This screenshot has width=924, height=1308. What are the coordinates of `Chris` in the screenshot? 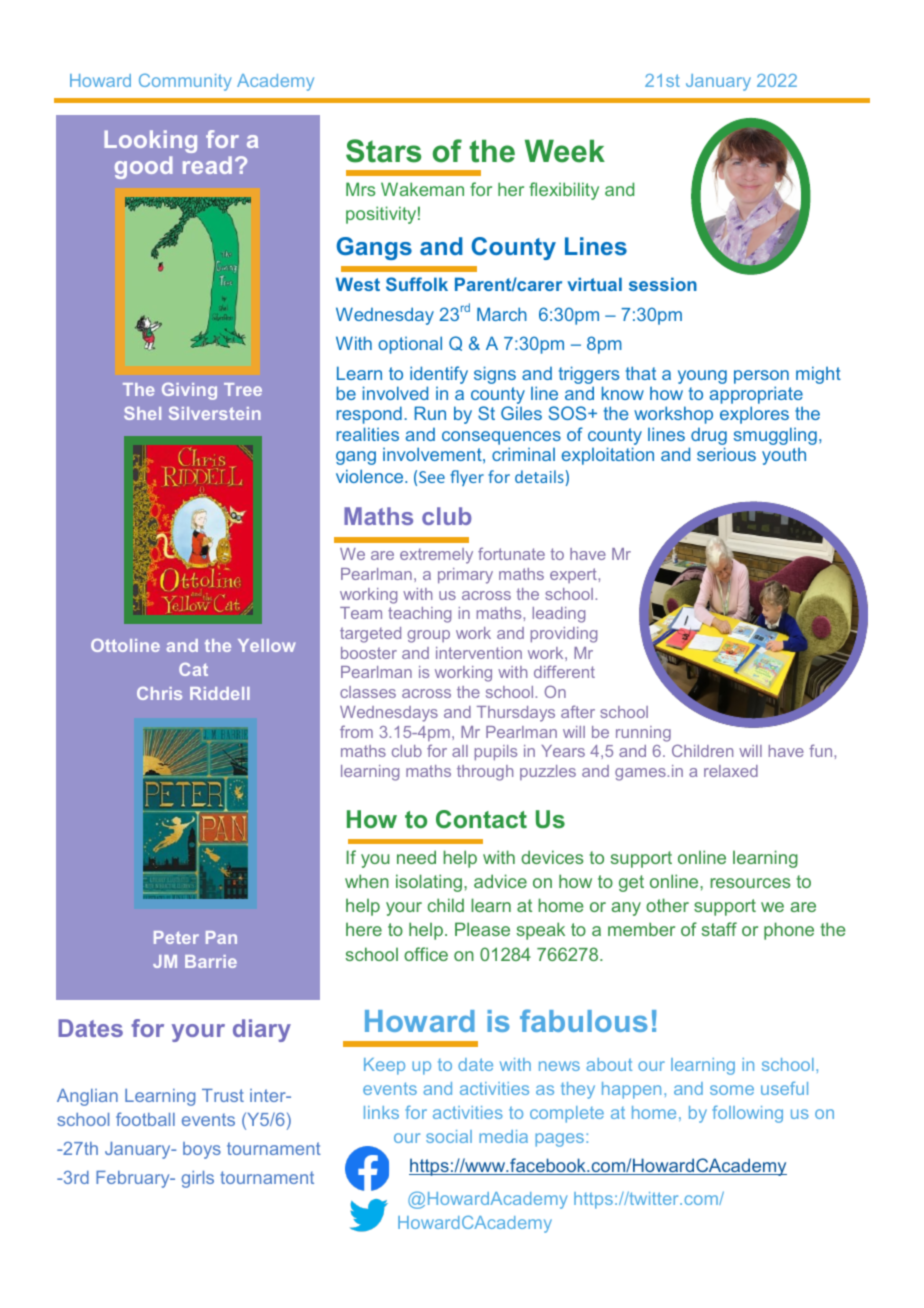 It's located at (159, 693).
